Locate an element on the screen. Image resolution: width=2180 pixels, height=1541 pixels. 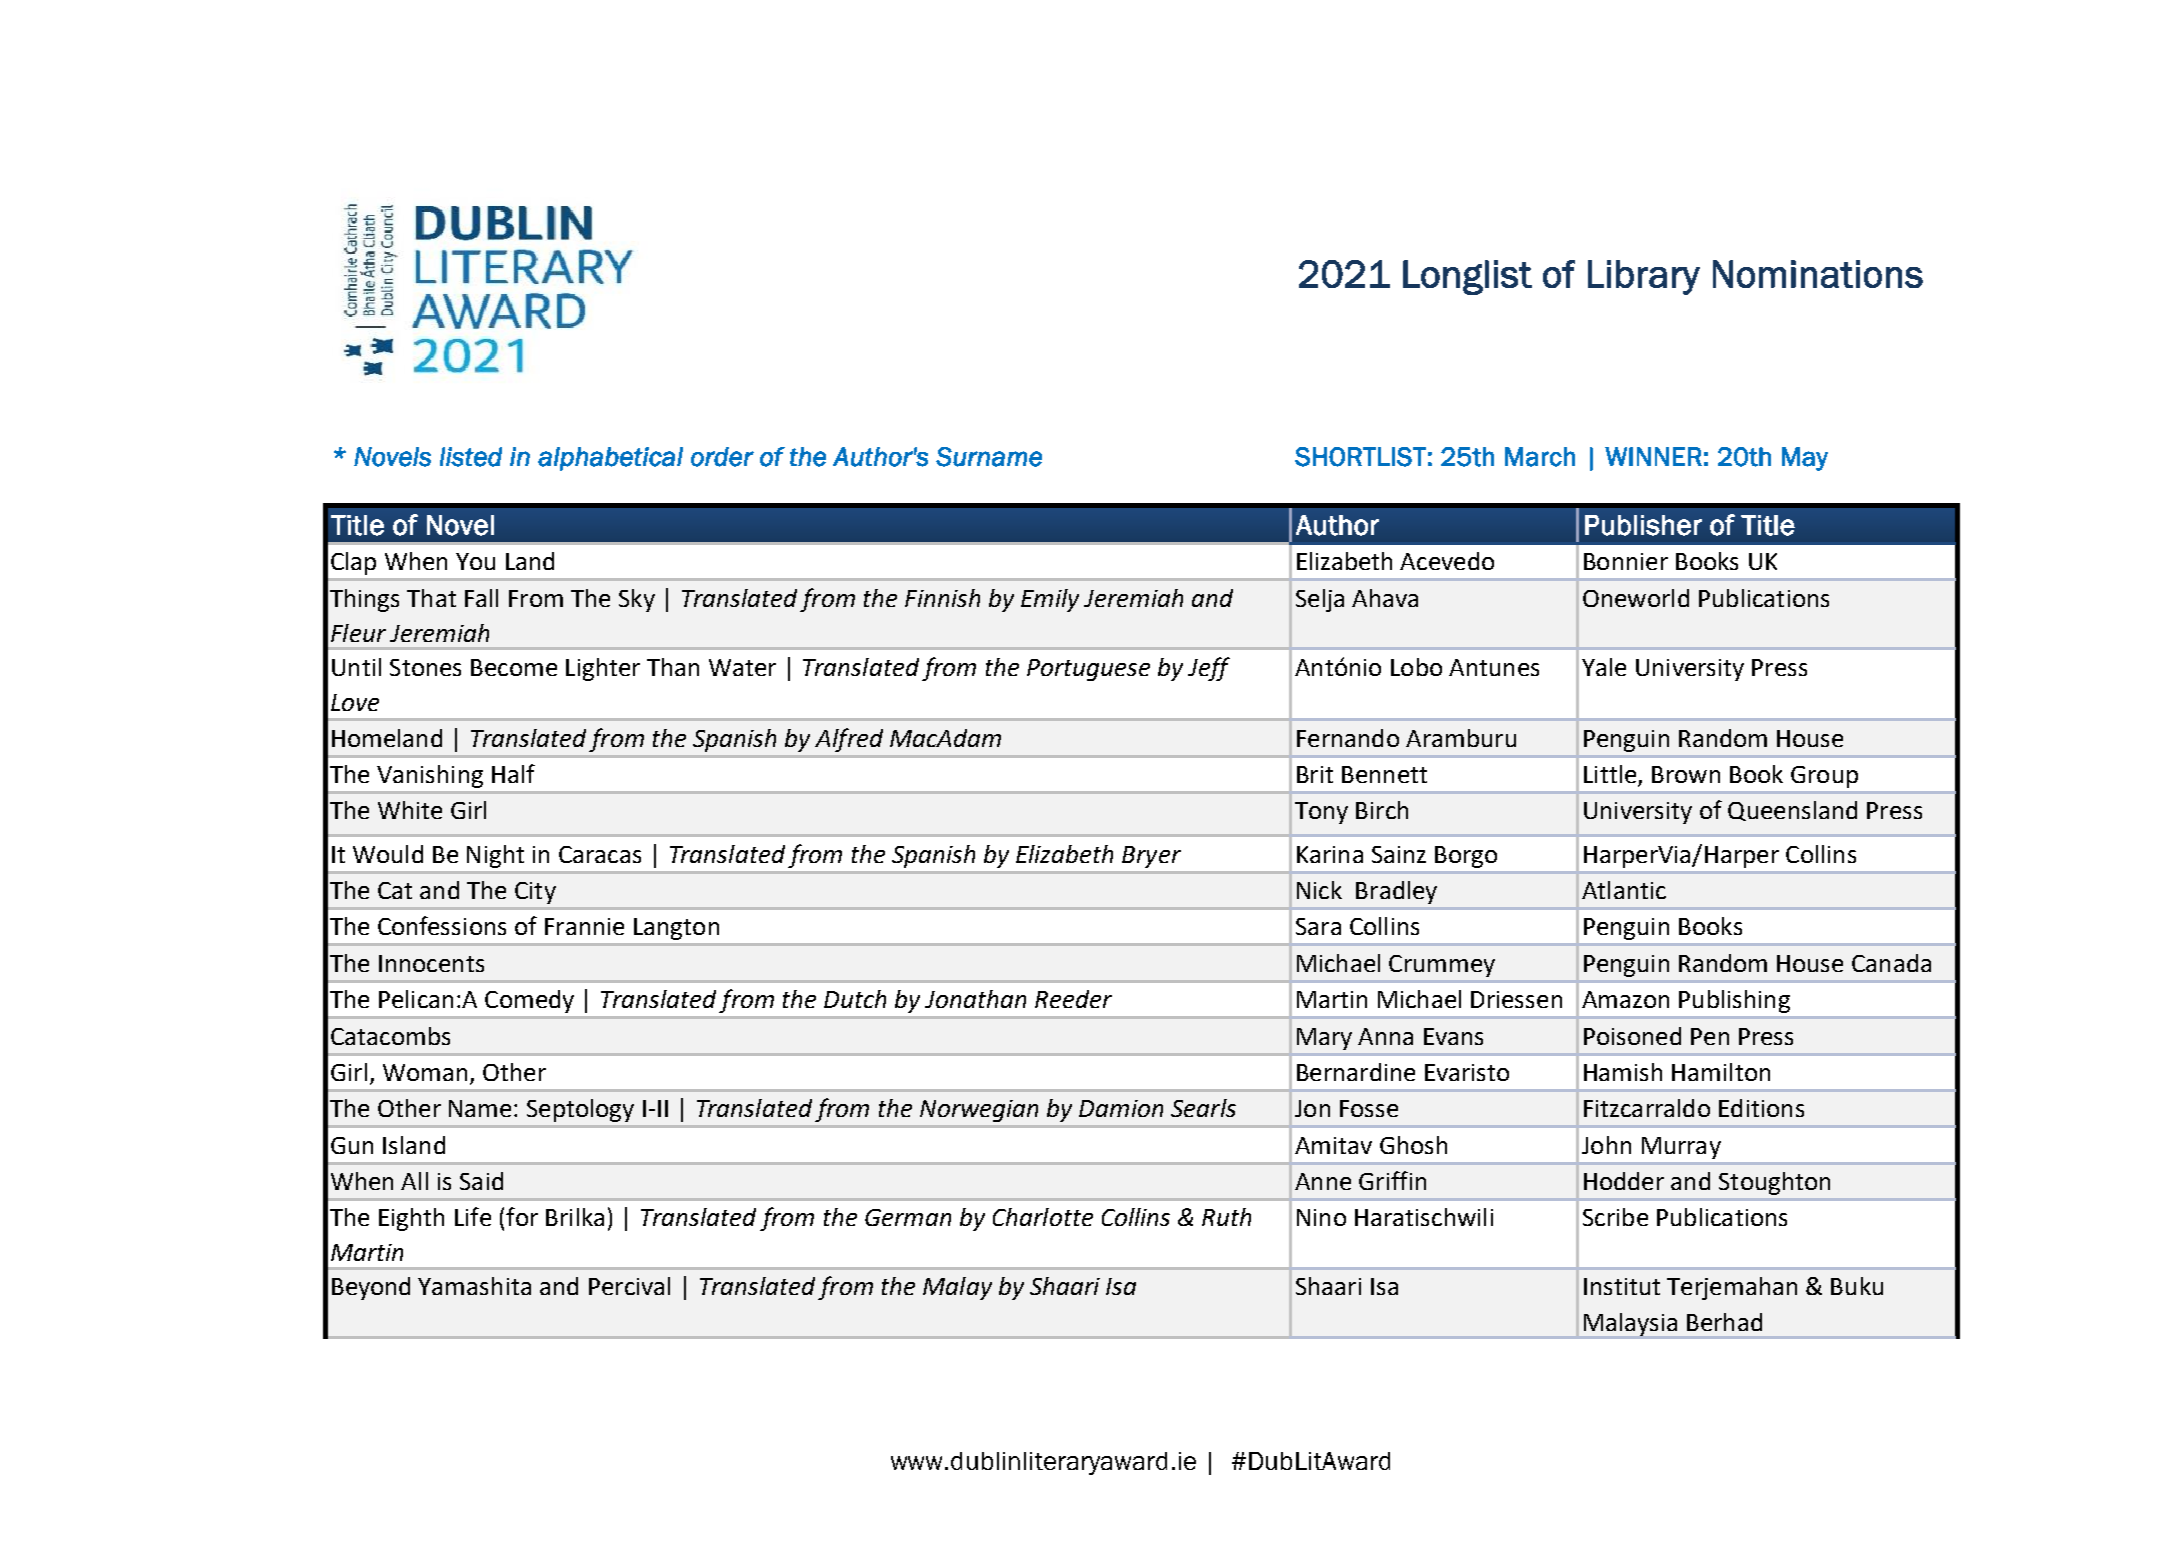
Comedy is located at coordinates (529, 1001).
